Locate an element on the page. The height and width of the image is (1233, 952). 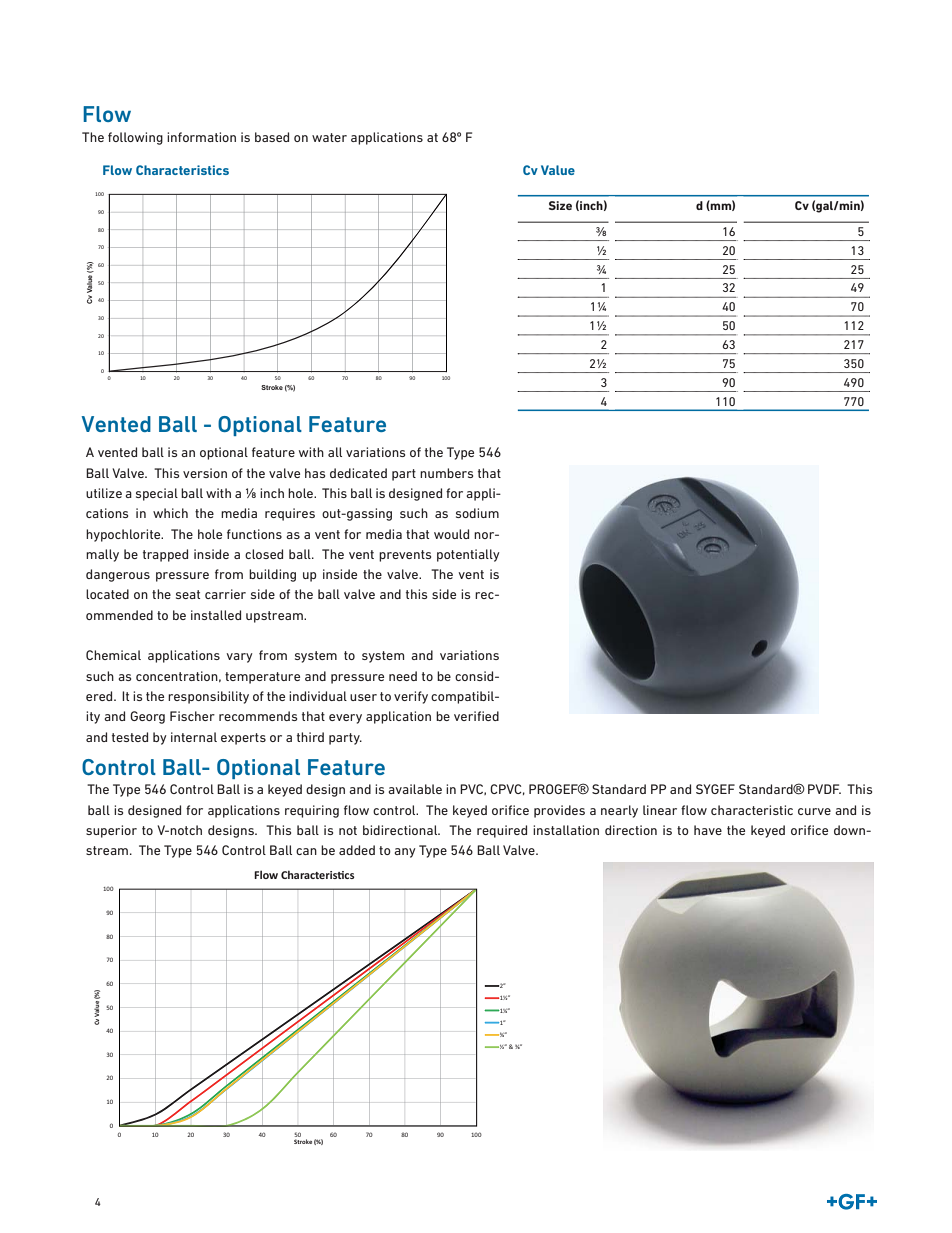
have is located at coordinates (708, 830).
